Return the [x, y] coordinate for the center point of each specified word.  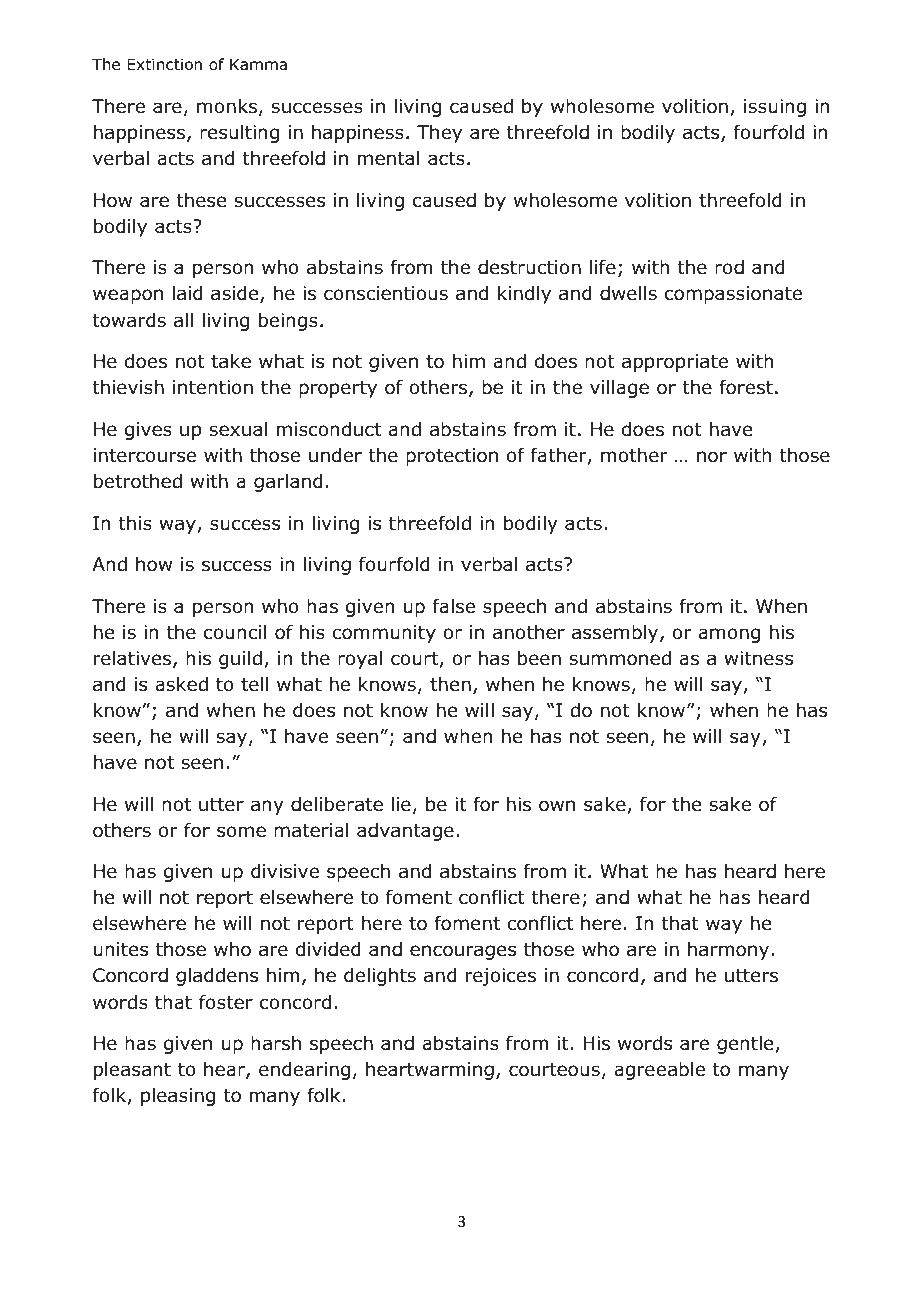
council [235, 632]
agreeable [659, 1071]
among [729, 635]
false [454, 606]
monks [227, 106]
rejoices [501, 977]
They [439, 134]
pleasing [178, 1097]
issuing [775, 108]
